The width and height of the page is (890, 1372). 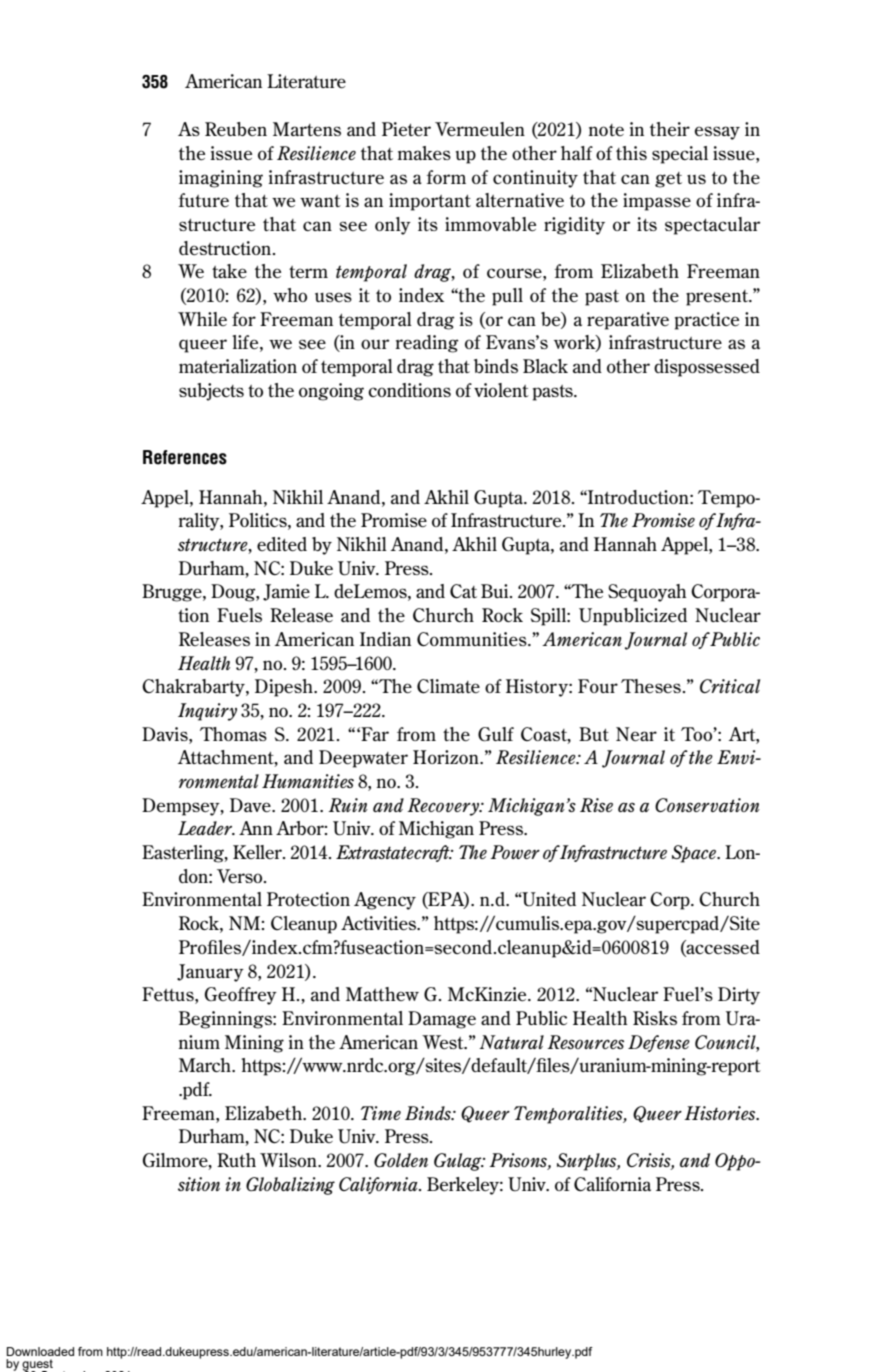 I want to click on Golden, so click(x=401, y=1160).
